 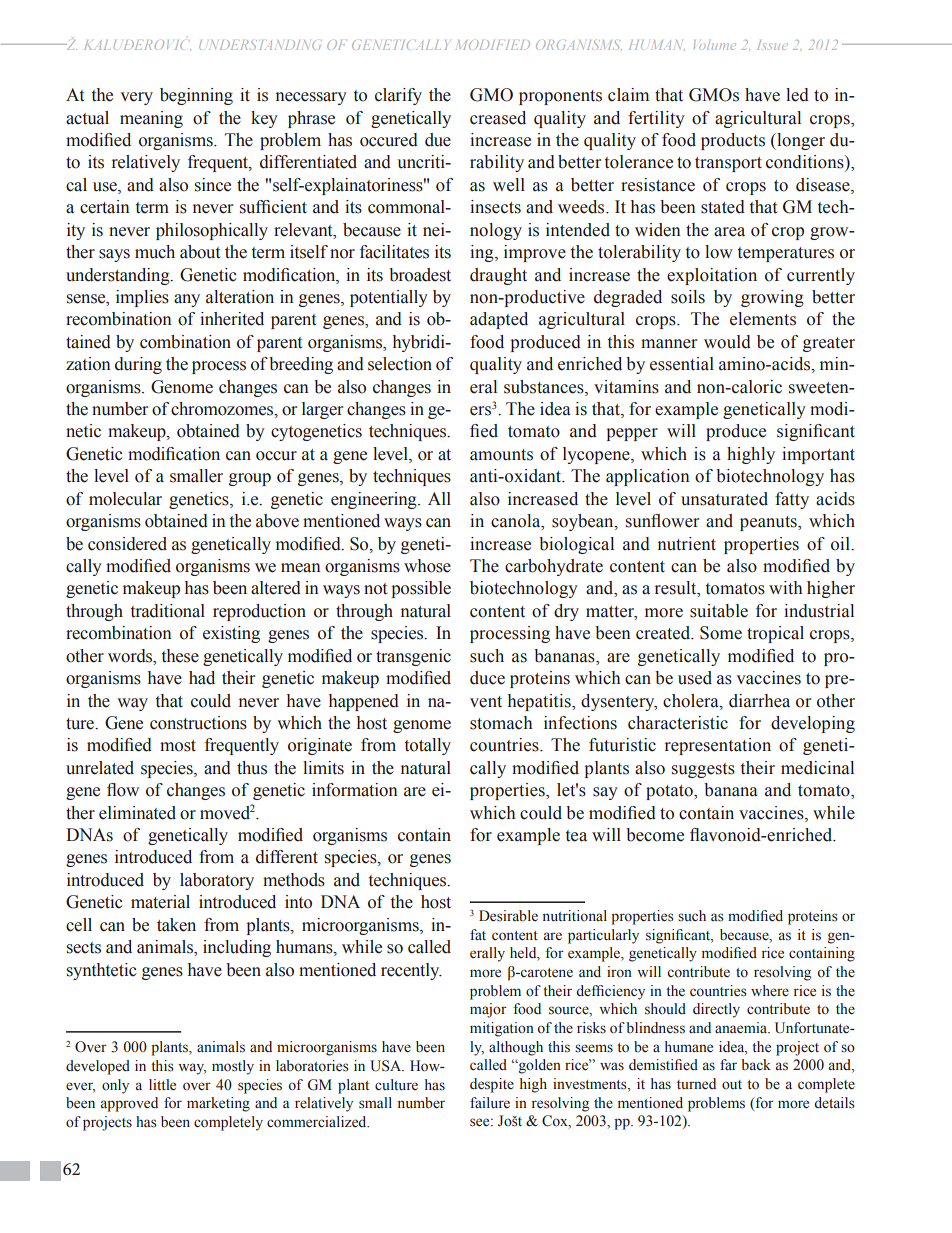 I want to click on clarify, so click(x=398, y=96).
